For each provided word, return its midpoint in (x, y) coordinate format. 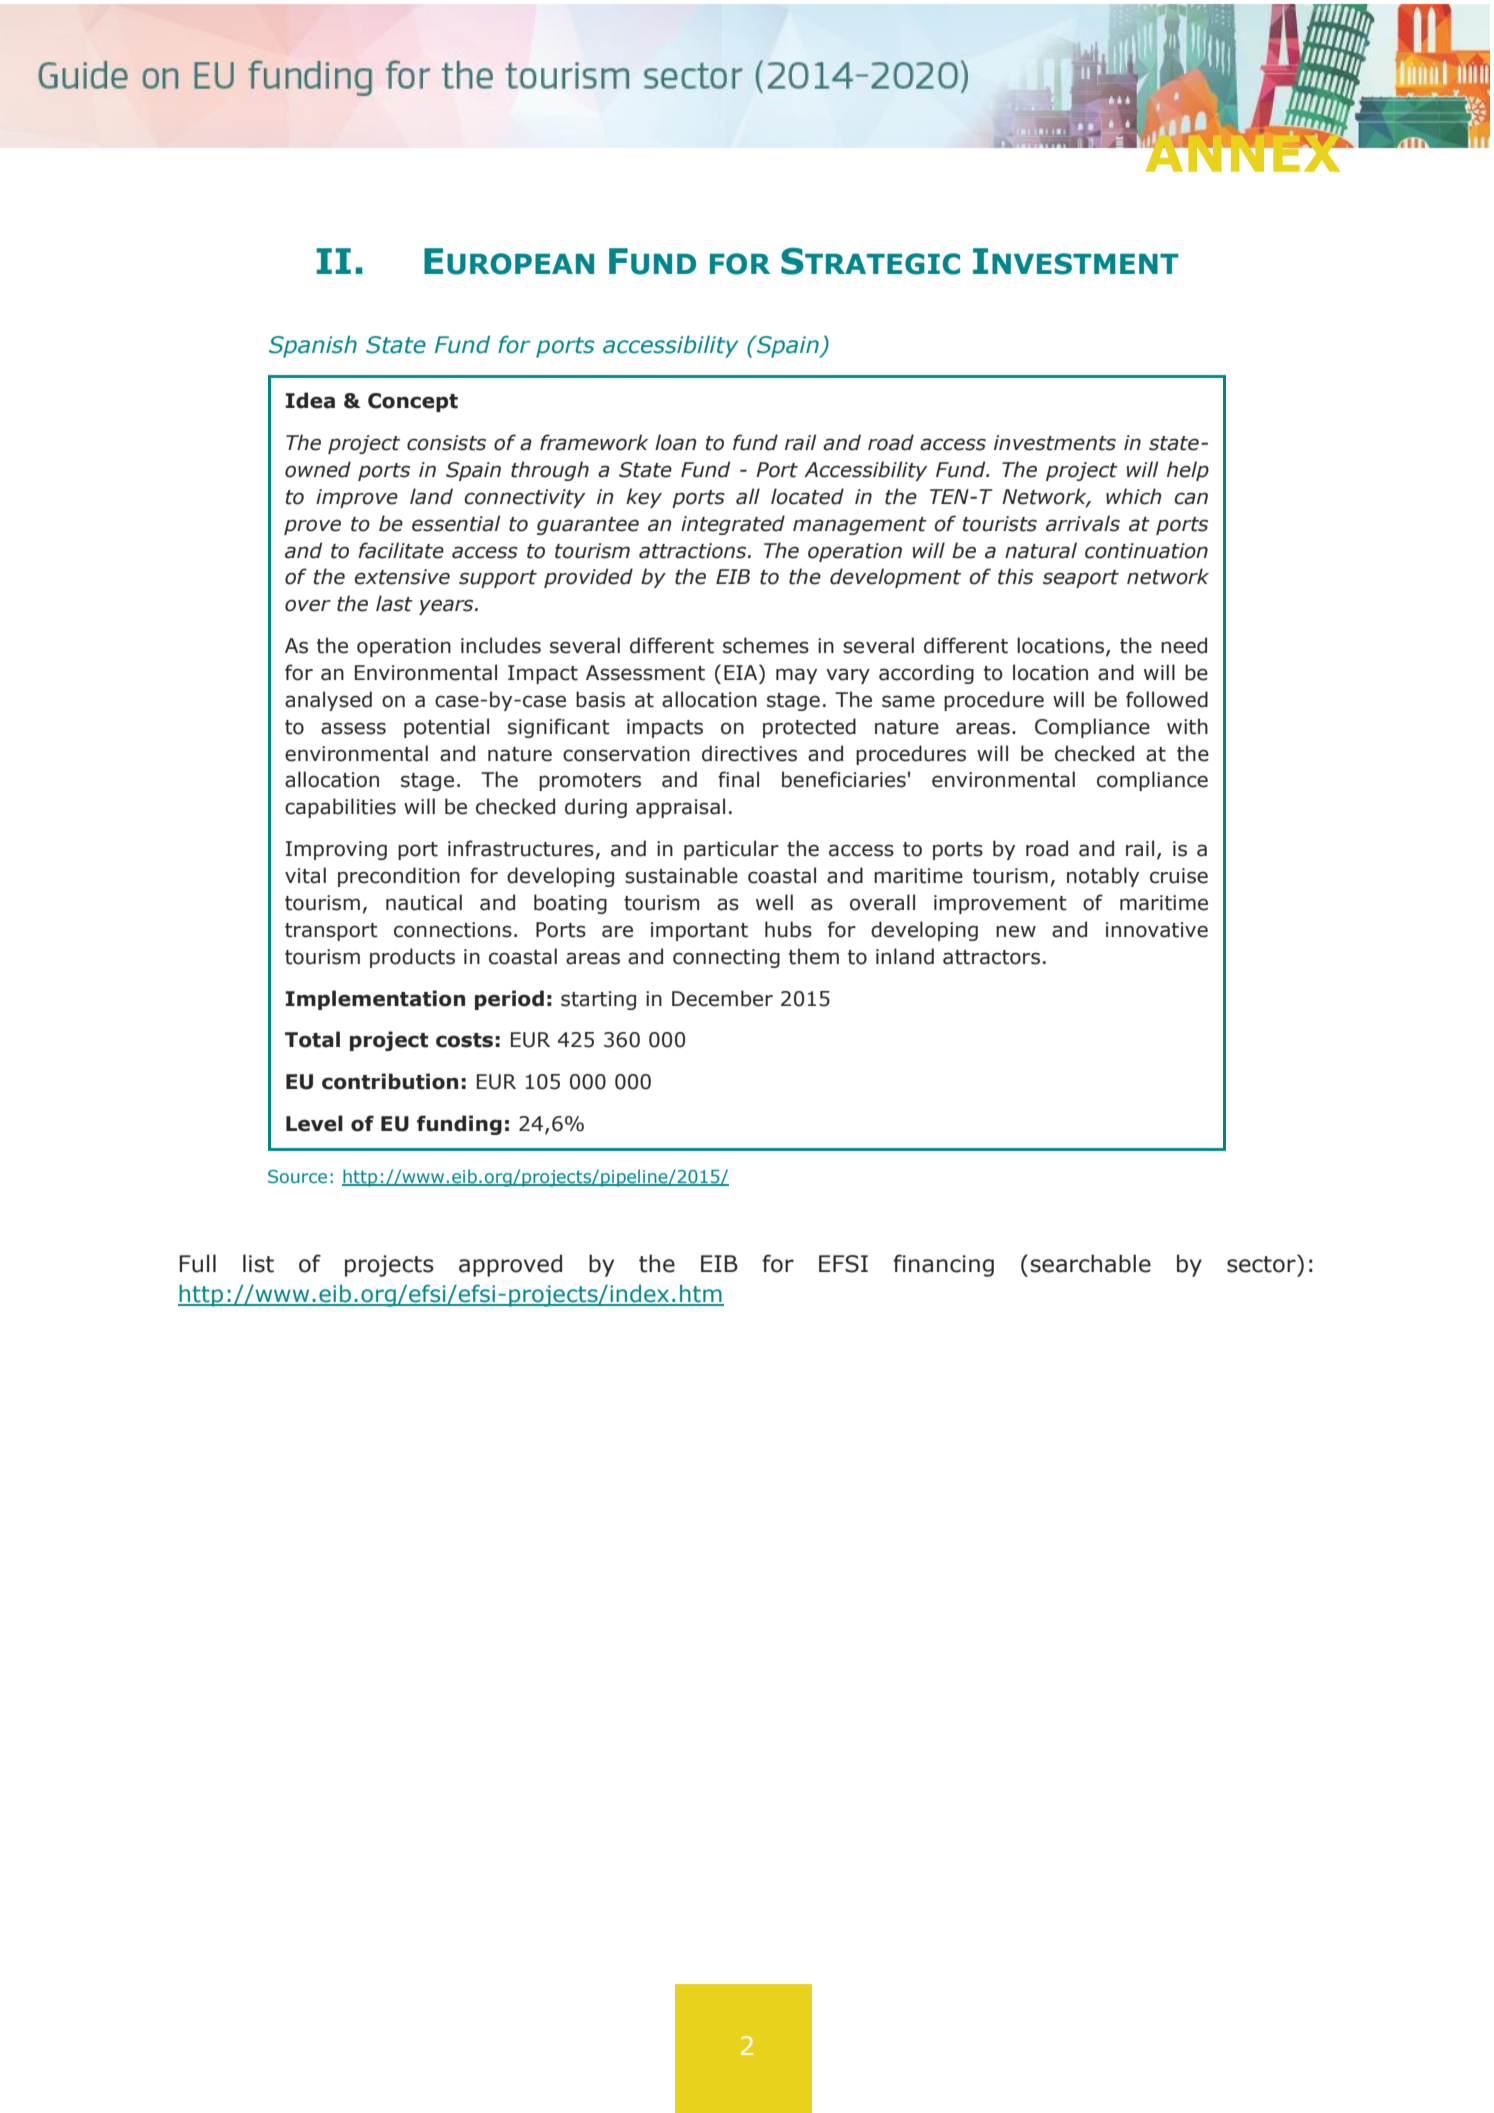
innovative (1157, 930)
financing (943, 1265)
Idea (310, 400)
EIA (742, 672)
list (258, 1263)
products (412, 958)
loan (676, 442)
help (1188, 471)
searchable (1090, 1263)
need (1184, 645)
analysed (328, 701)
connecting (726, 958)
